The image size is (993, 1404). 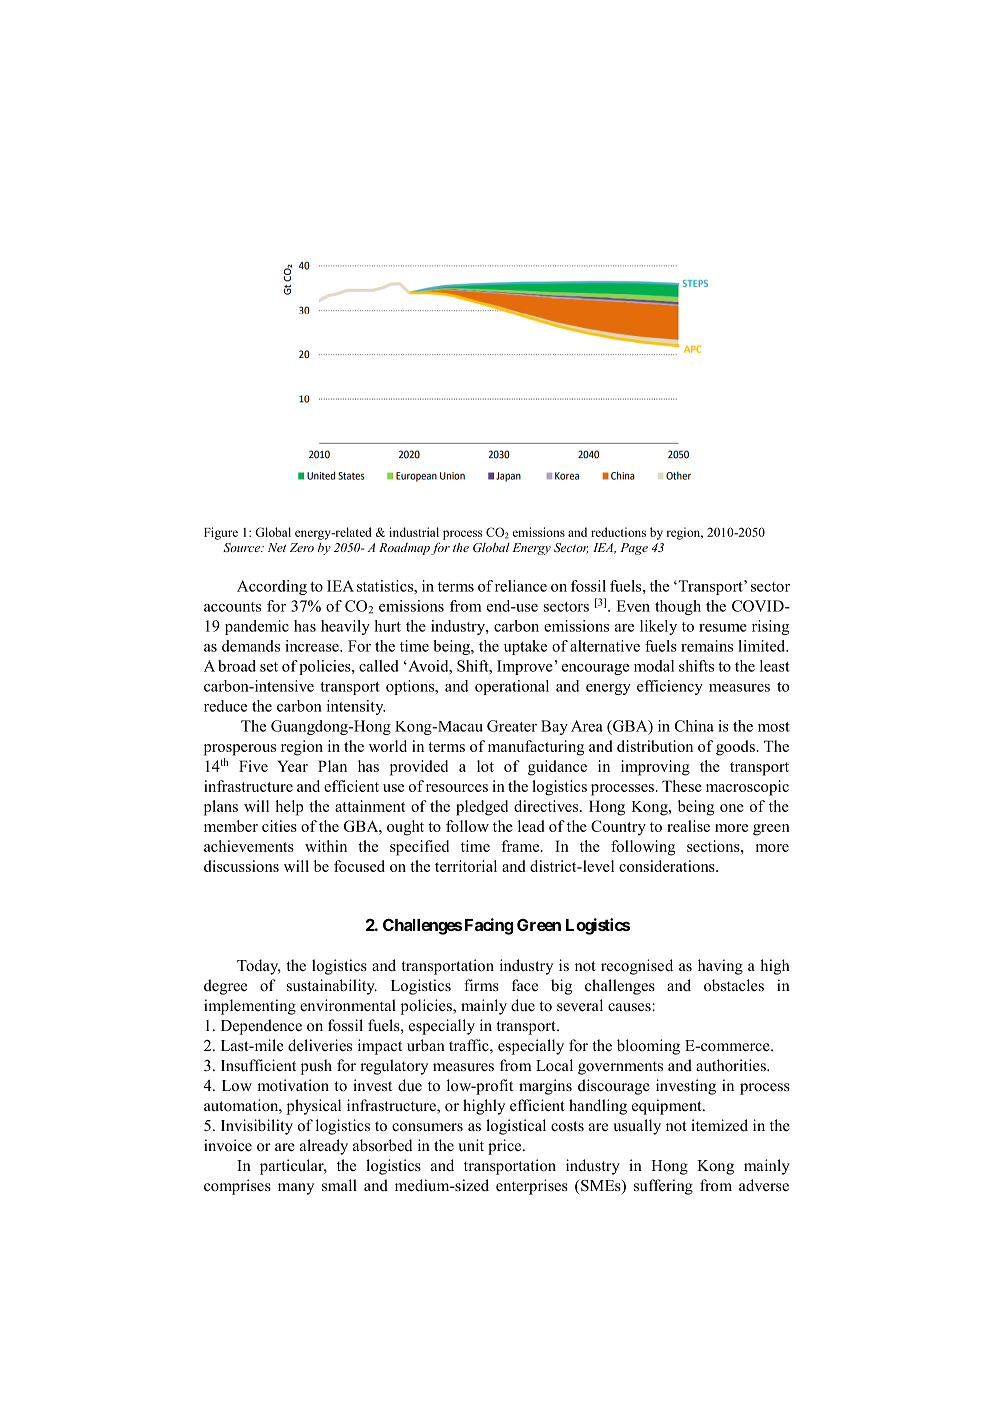 I want to click on having, so click(x=720, y=967).
